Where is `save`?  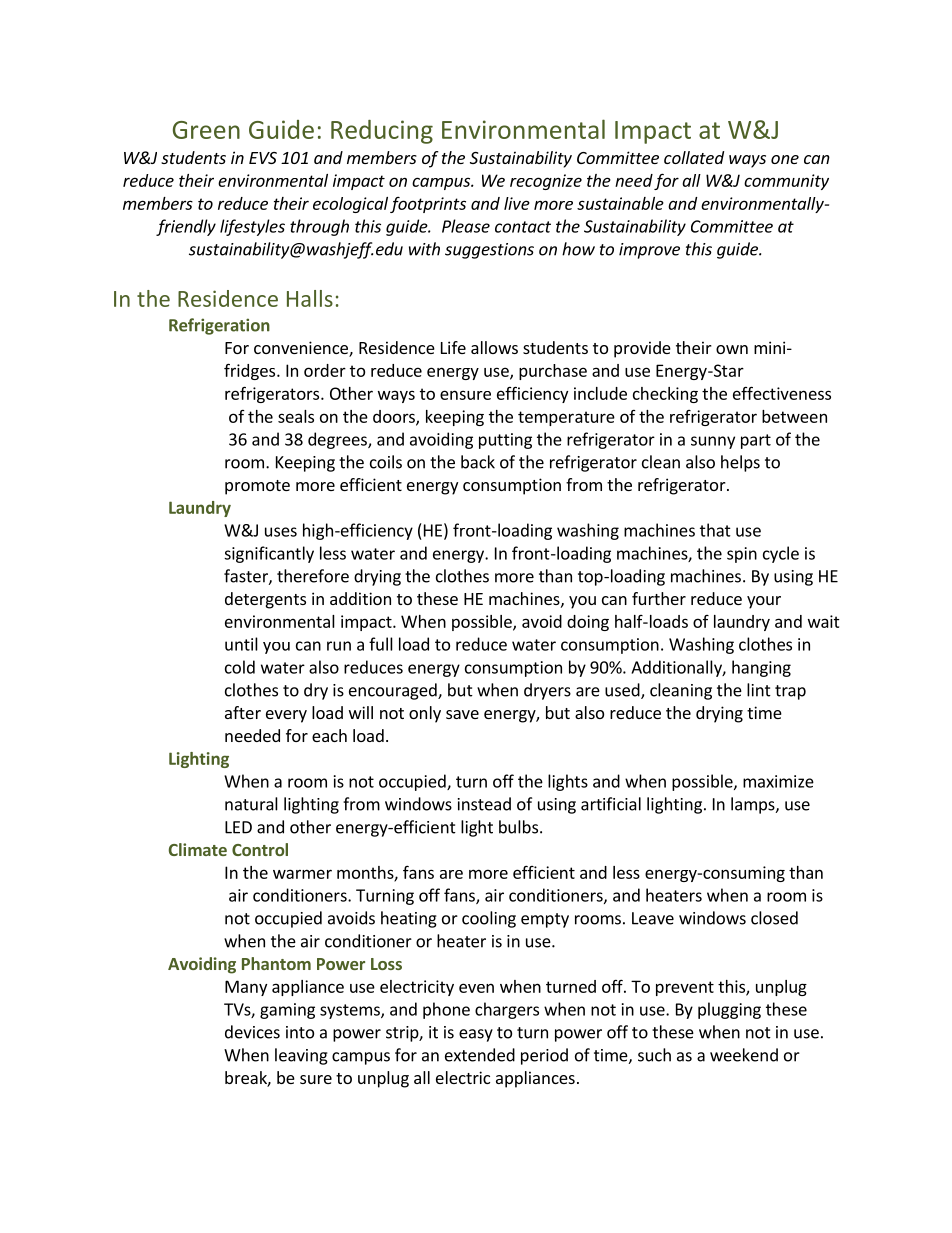 save is located at coordinates (462, 714).
